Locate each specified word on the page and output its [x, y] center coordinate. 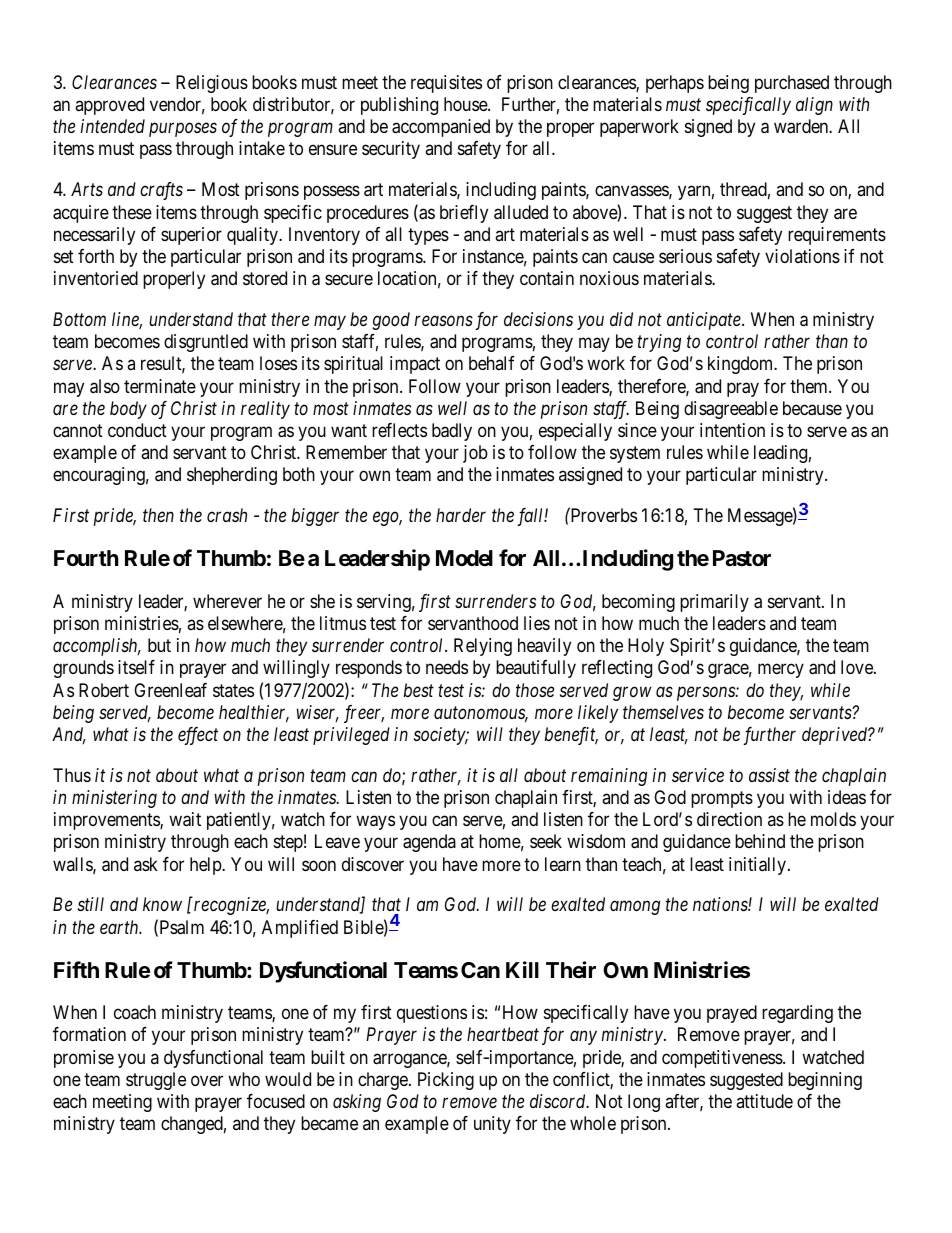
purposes [183, 130]
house [466, 104]
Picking [446, 1081]
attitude [764, 1101]
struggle [156, 1081]
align [814, 106]
